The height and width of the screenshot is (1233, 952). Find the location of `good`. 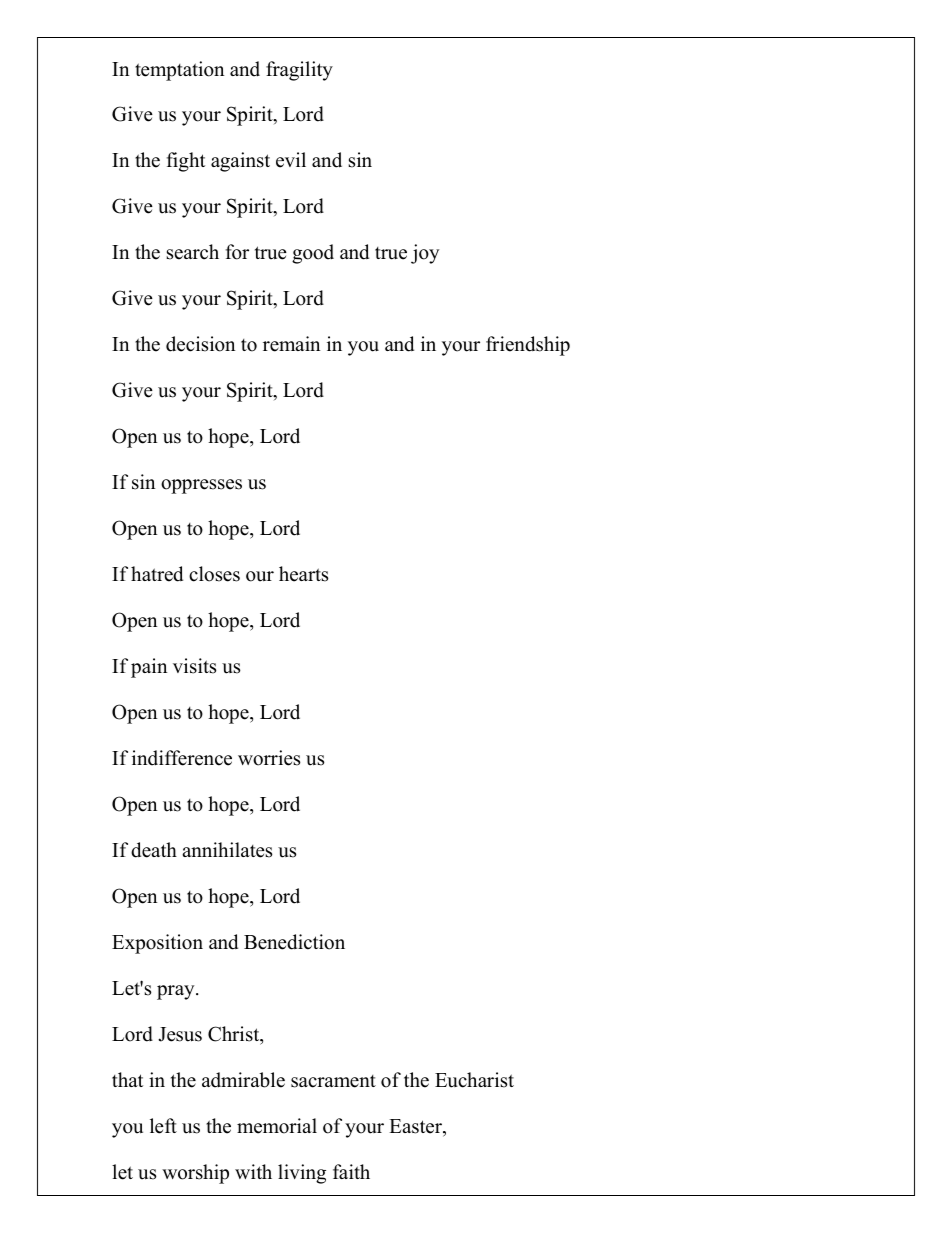

good is located at coordinates (313, 254).
